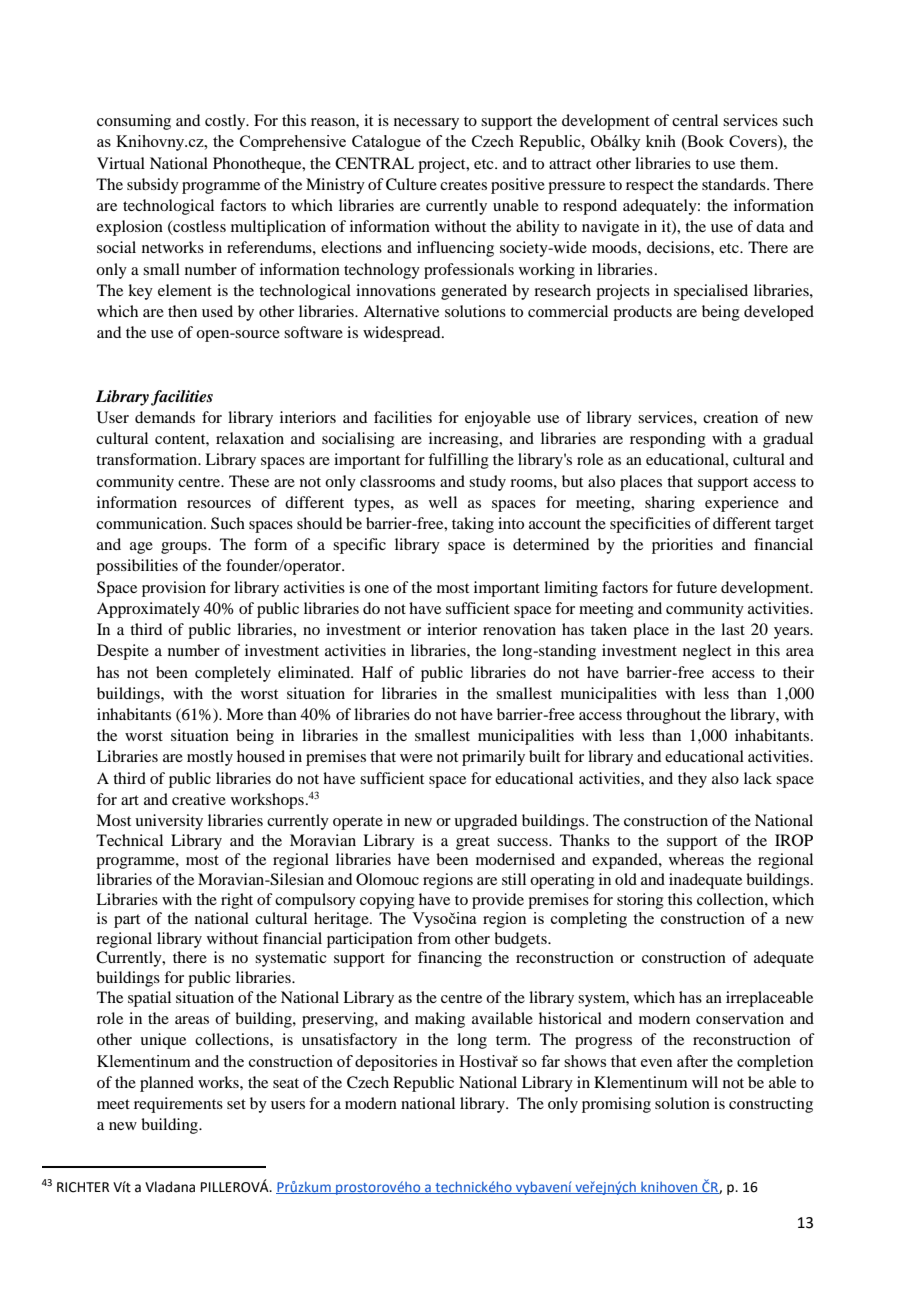 The width and height of the screenshot is (924, 1308). What do you see at coordinates (169, 822) in the screenshot?
I see `university` at bounding box center [169, 822].
